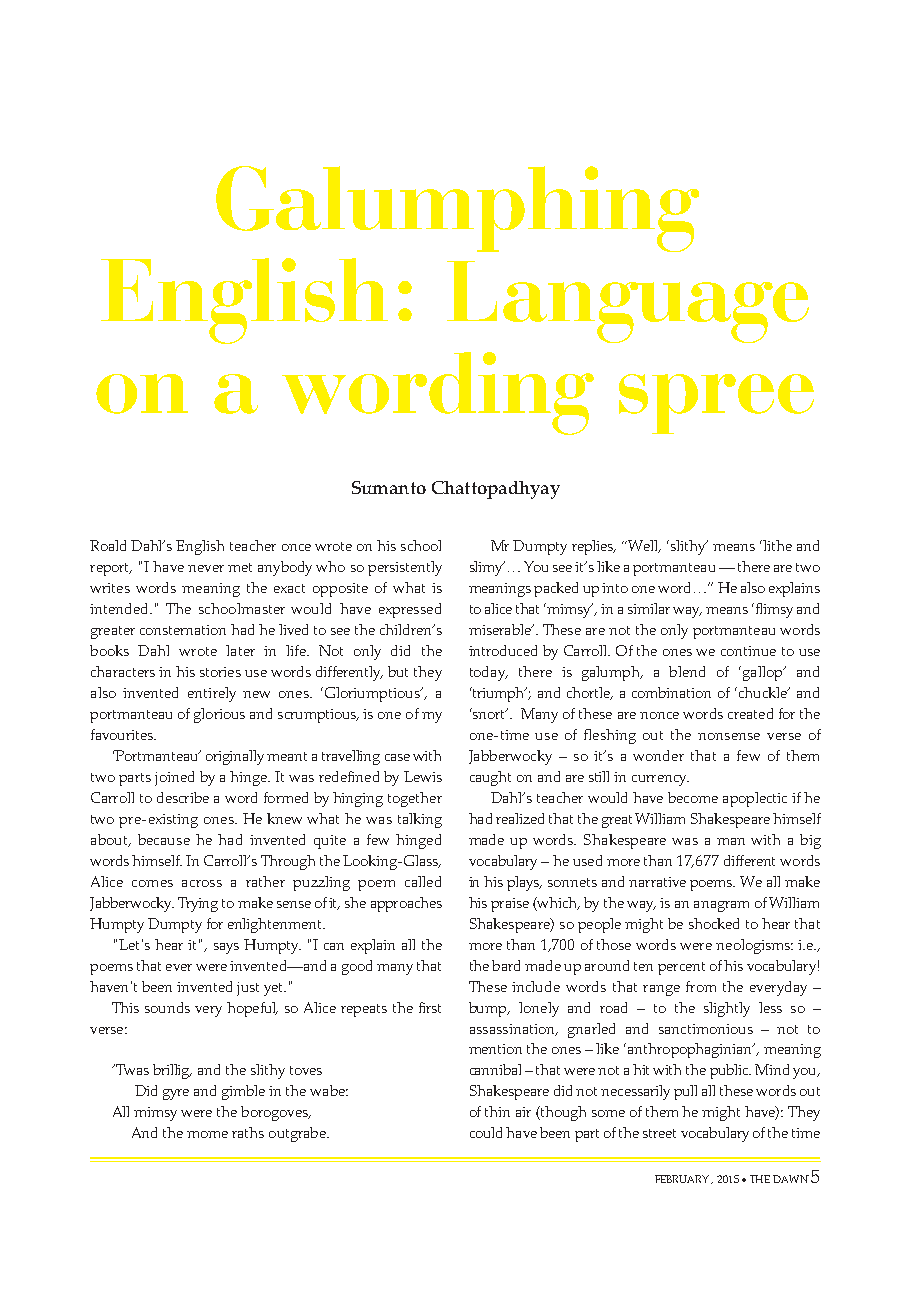 This page has height=1308, width=924. Describe the element at coordinates (721, 906) in the page. I see `anagram` at that location.
